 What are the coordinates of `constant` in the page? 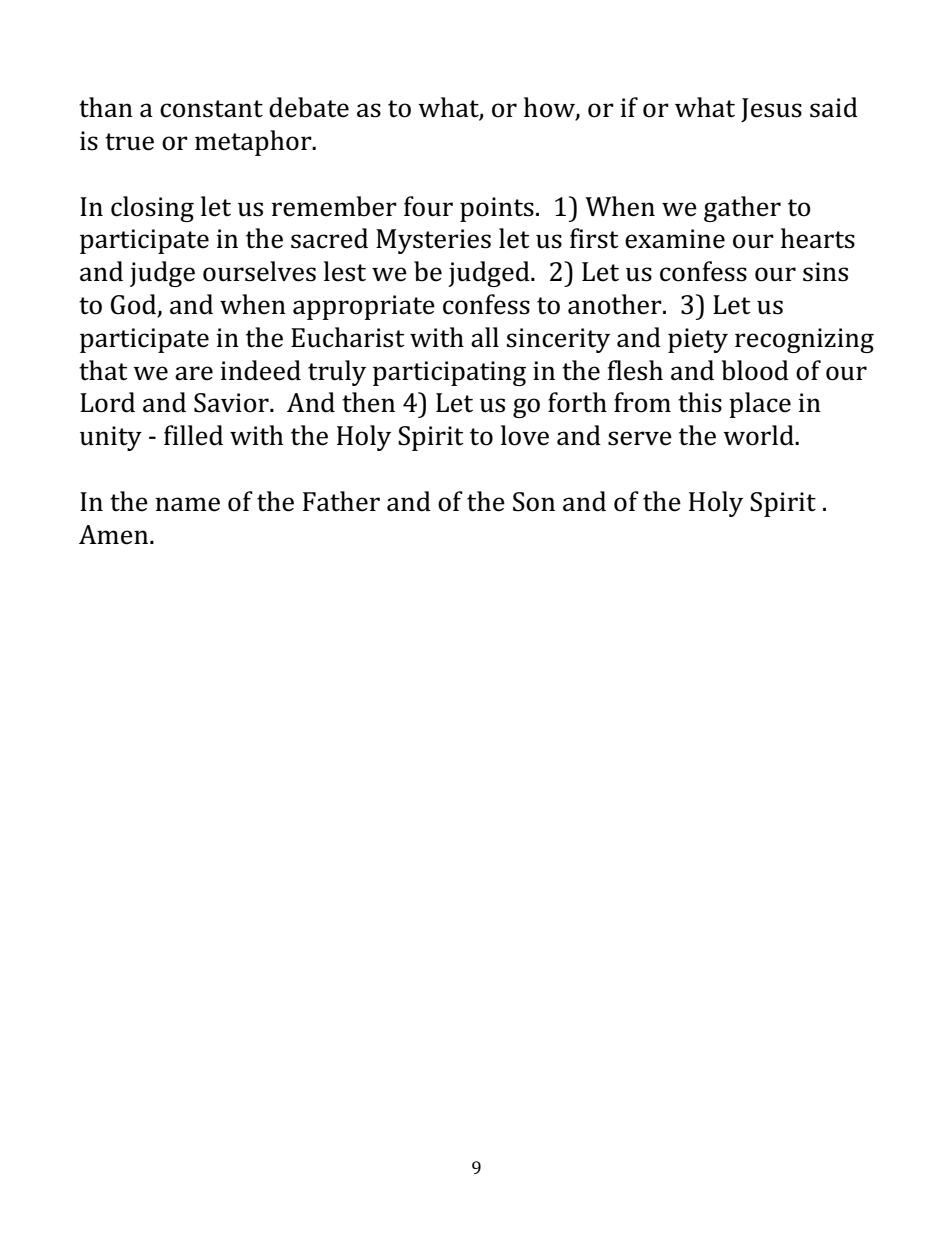 It's located at (211, 109).
